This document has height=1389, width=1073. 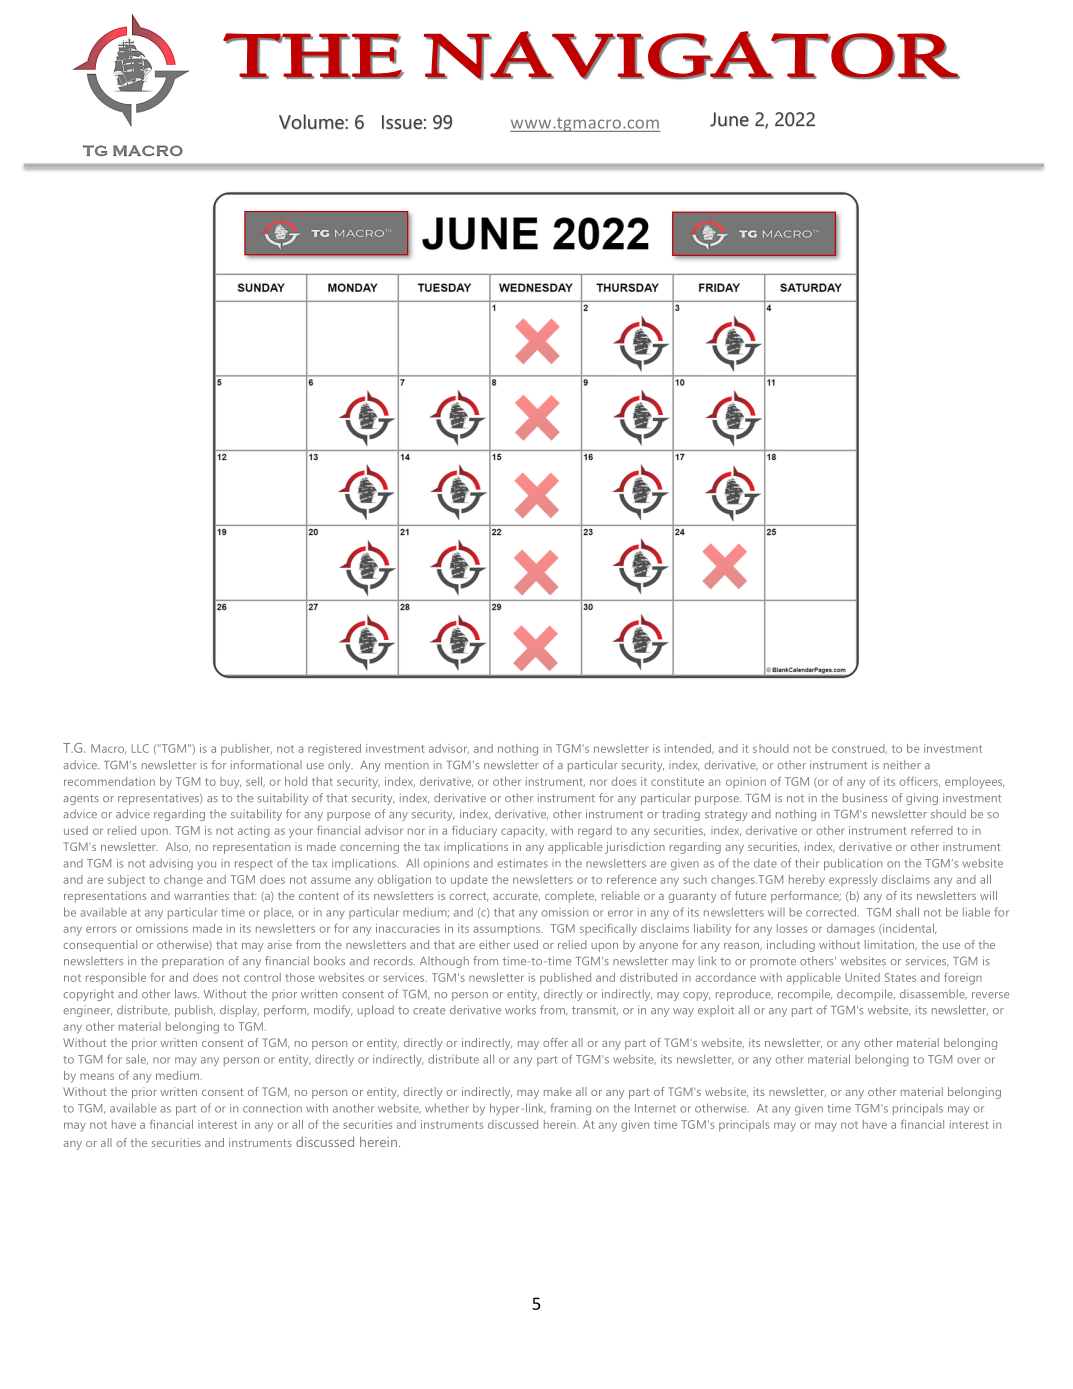 I want to click on over, so click(x=968, y=1060).
